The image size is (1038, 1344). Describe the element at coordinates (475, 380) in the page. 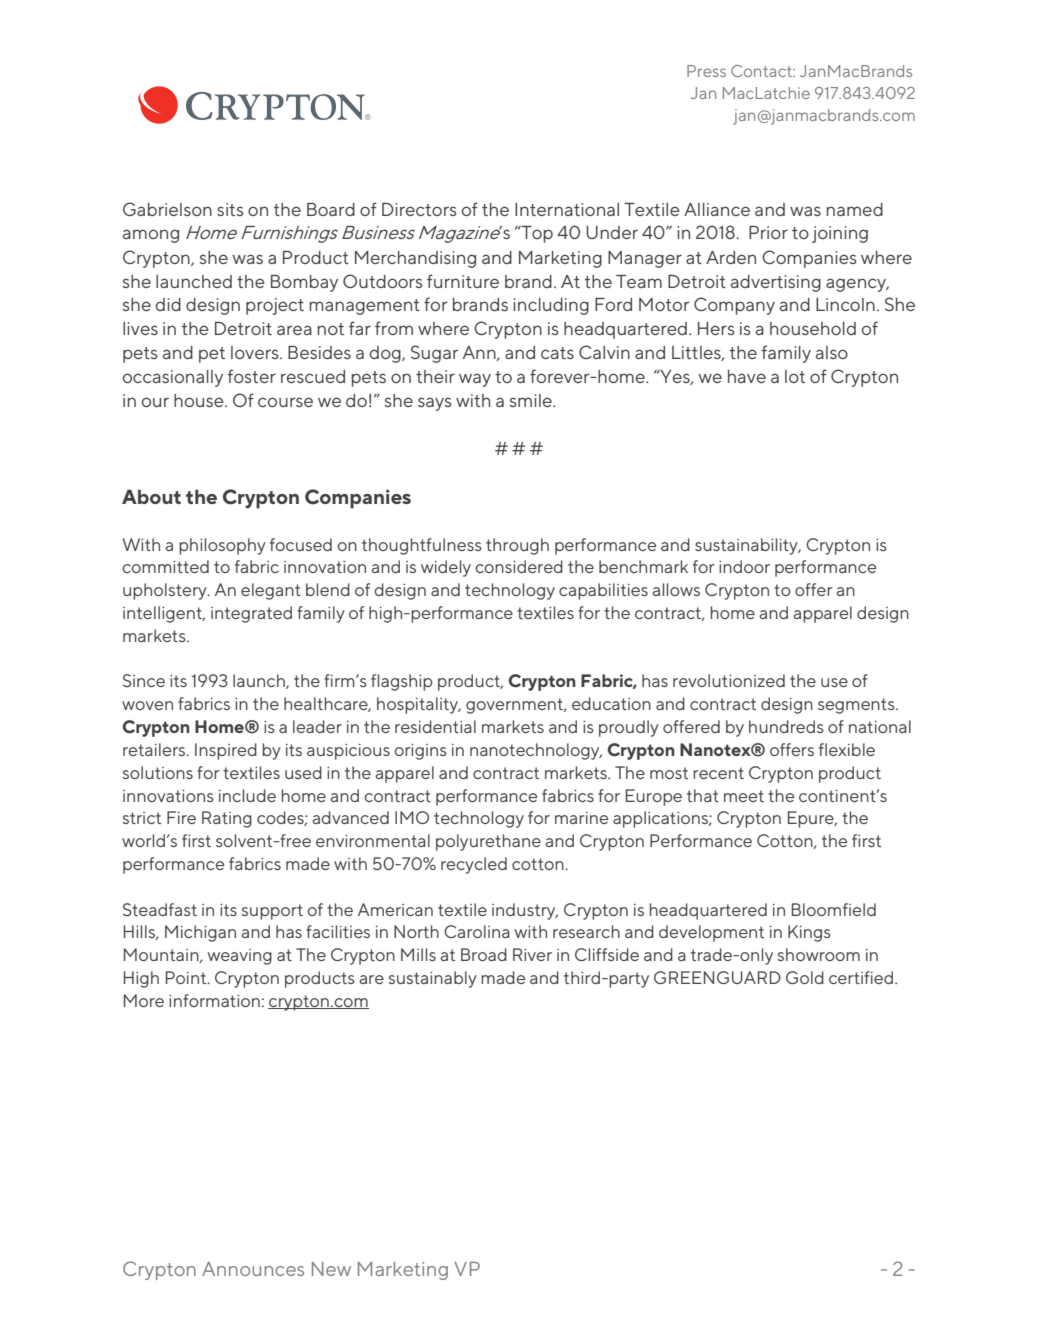

I see `way` at that location.
